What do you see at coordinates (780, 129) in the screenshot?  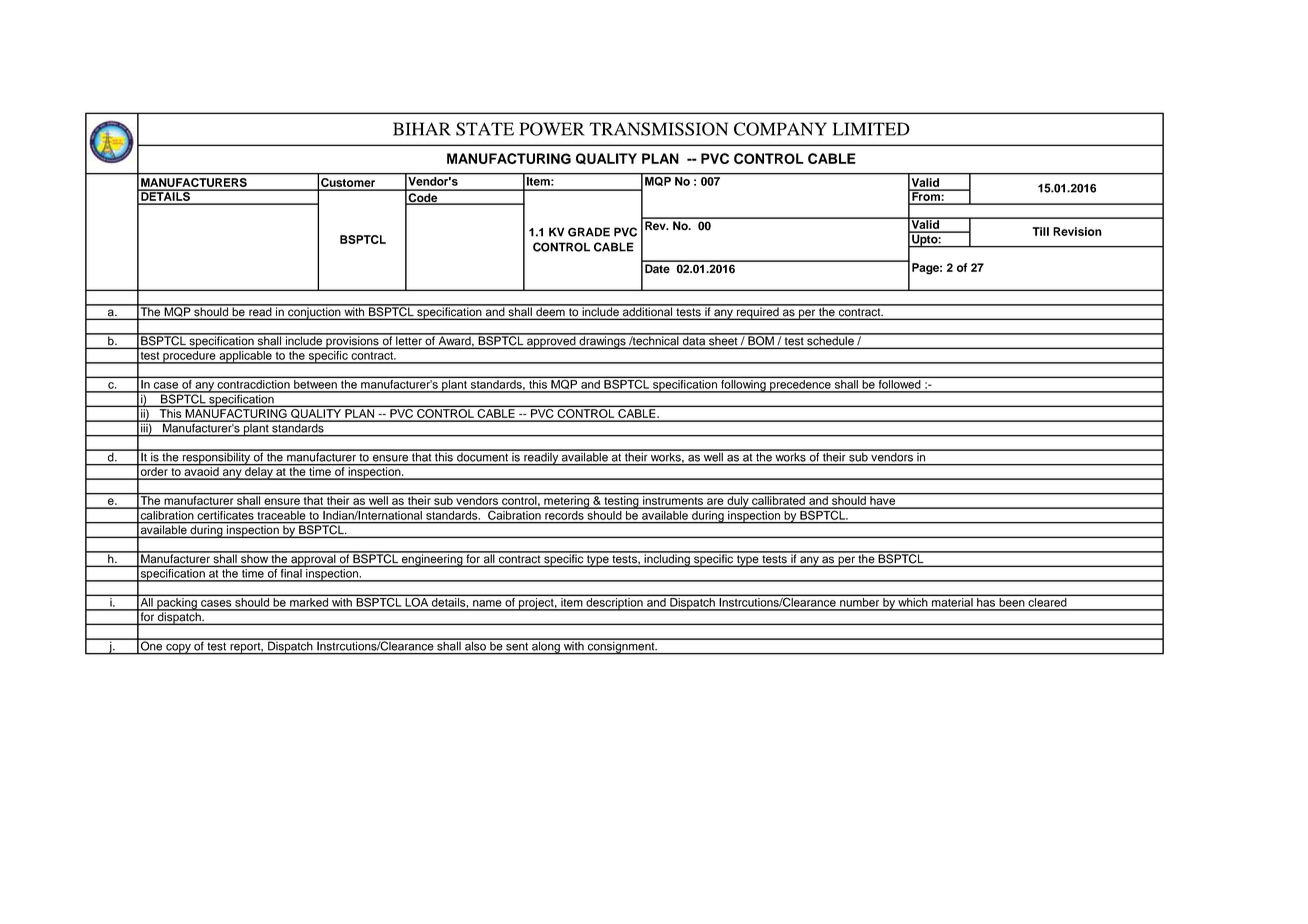 I see `COMPANY` at bounding box center [780, 129].
